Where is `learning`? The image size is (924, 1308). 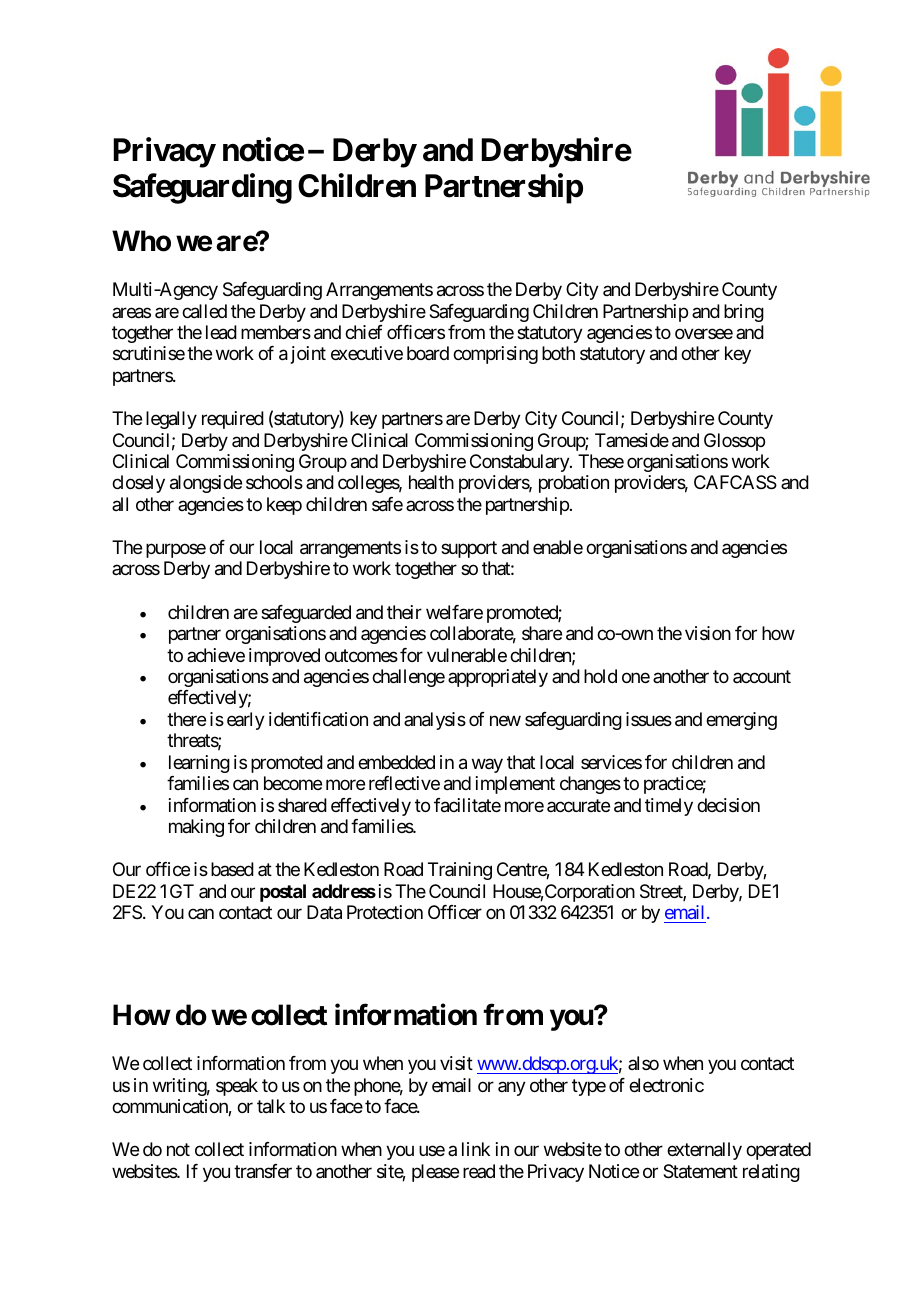 learning is located at coordinates (199, 764).
